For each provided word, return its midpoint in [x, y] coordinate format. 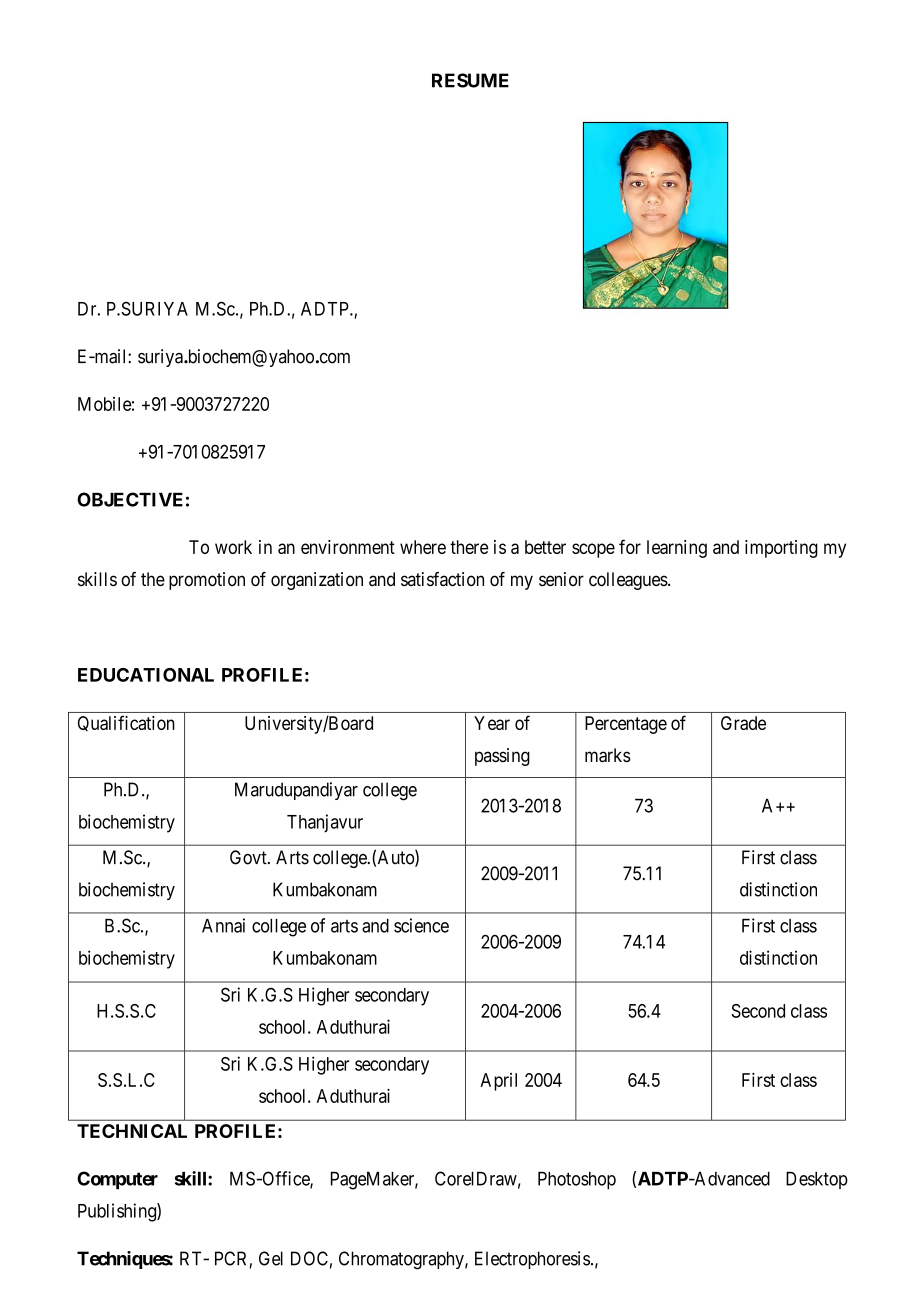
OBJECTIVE [130, 499]
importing [781, 549]
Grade [743, 723]
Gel [271, 1258]
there [469, 547]
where [423, 547]
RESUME [470, 80]
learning [677, 549]
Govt [249, 857]
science [421, 925]
